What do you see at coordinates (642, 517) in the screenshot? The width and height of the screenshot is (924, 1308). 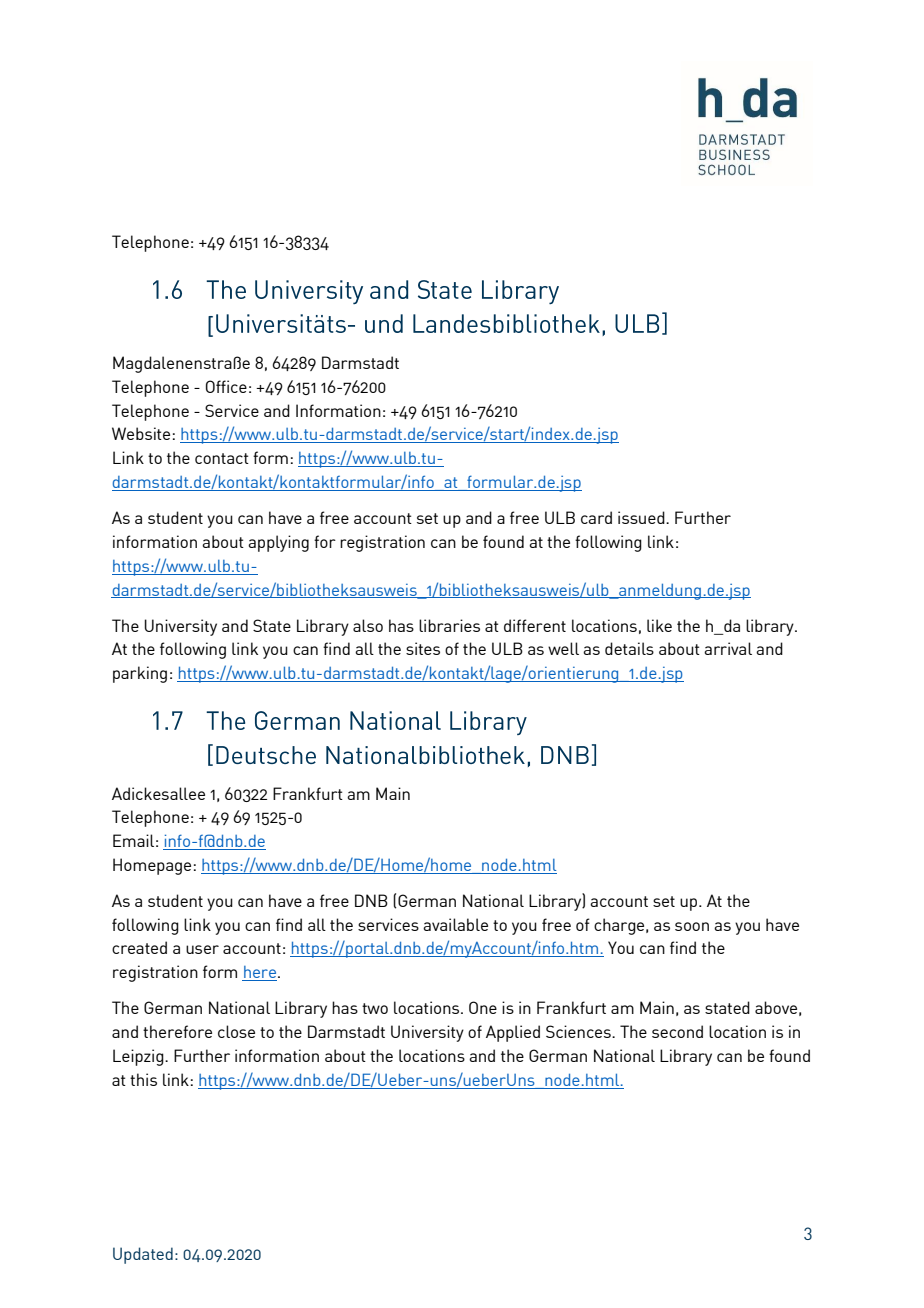 I see `issued` at bounding box center [642, 517].
